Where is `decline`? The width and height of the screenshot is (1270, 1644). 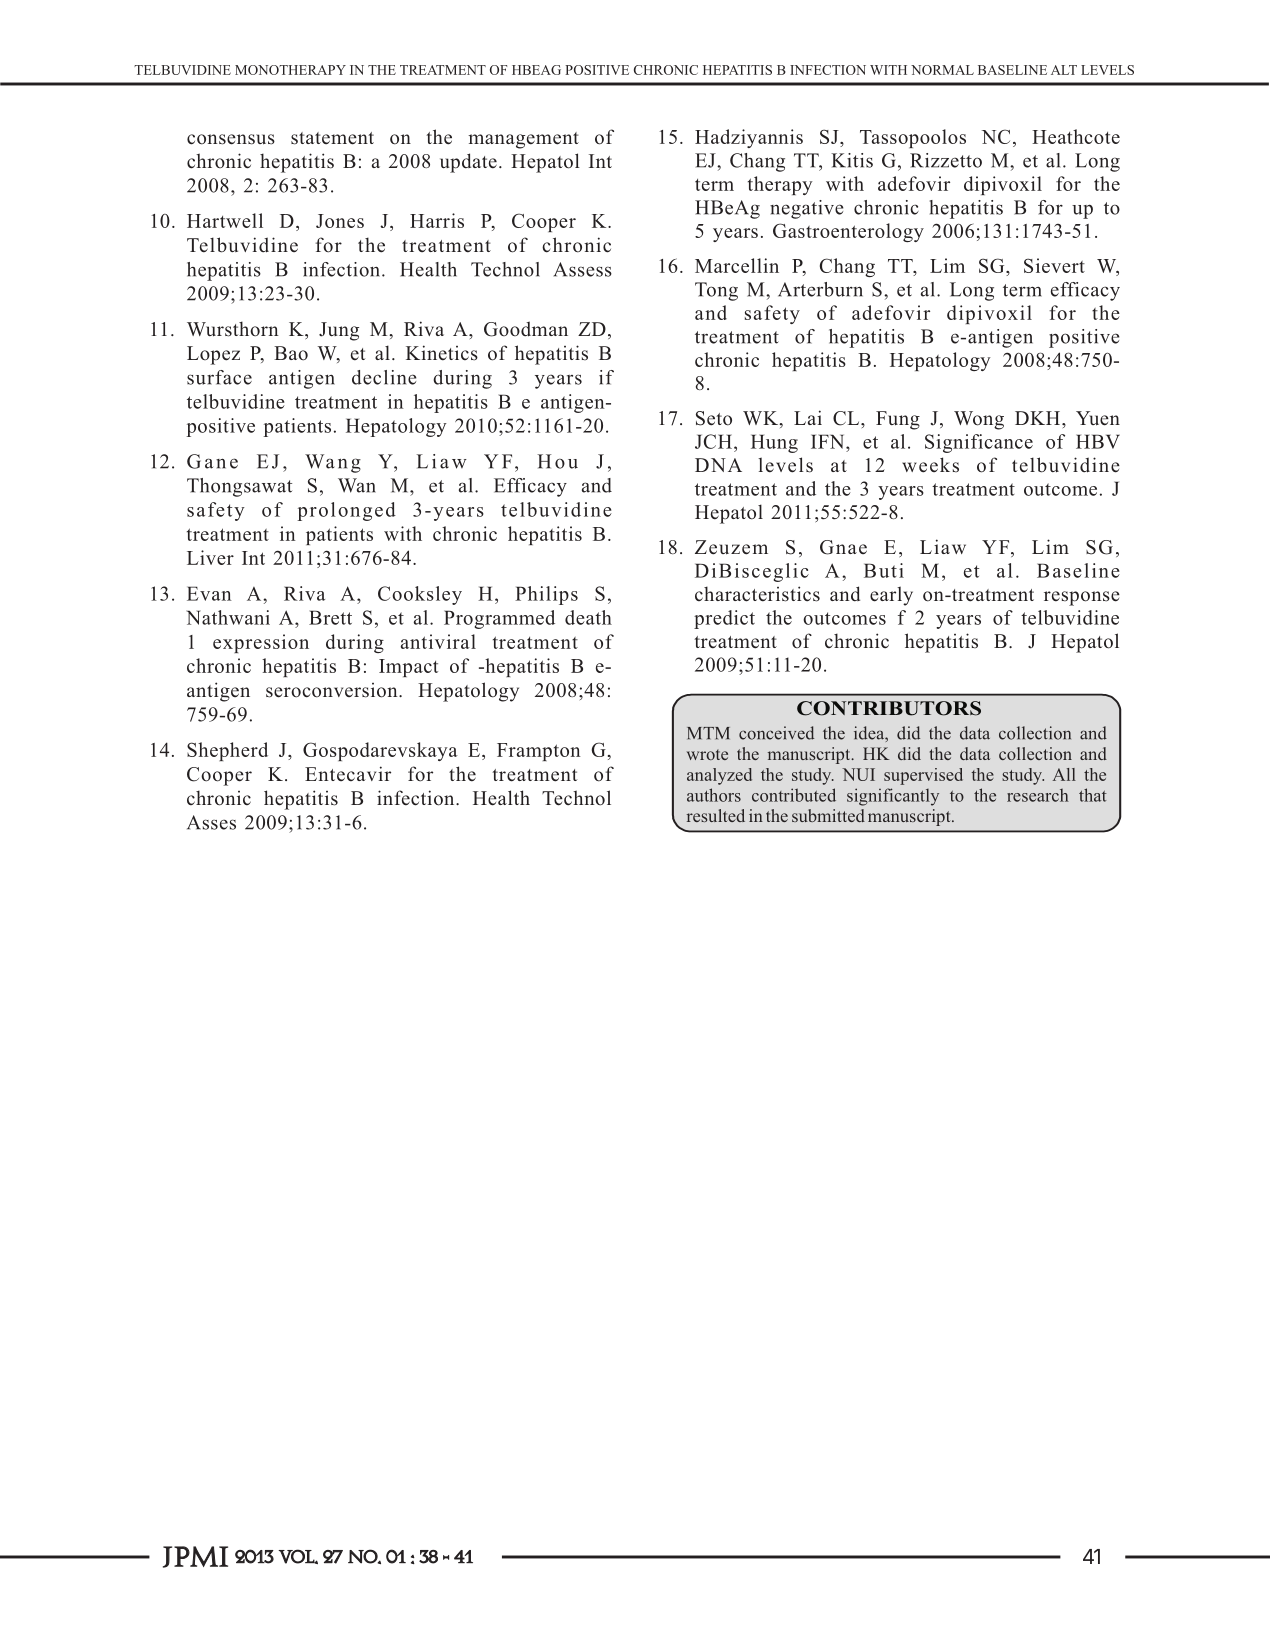 decline is located at coordinates (384, 377).
